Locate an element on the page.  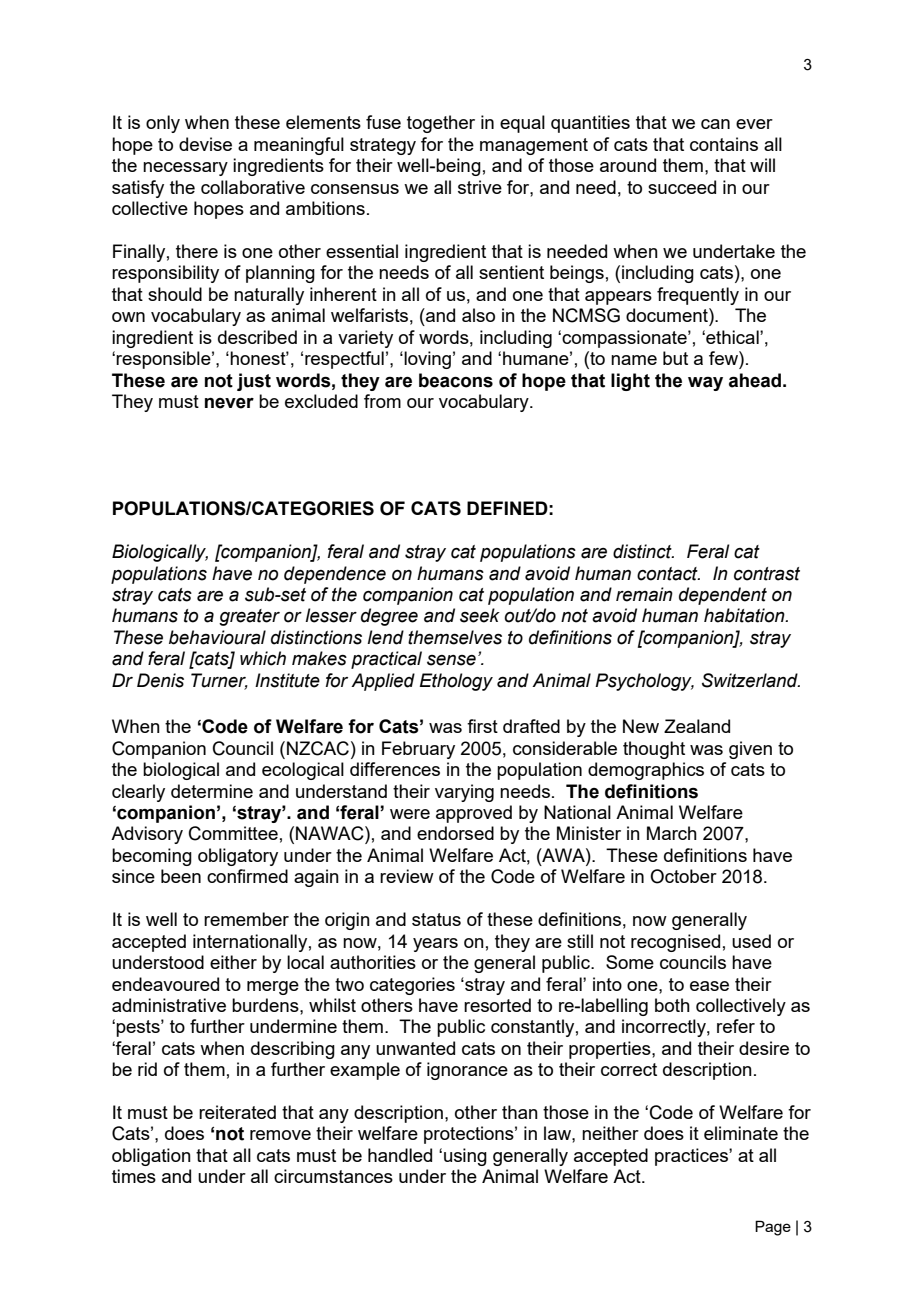
sense is located at coordinates (451, 660).
